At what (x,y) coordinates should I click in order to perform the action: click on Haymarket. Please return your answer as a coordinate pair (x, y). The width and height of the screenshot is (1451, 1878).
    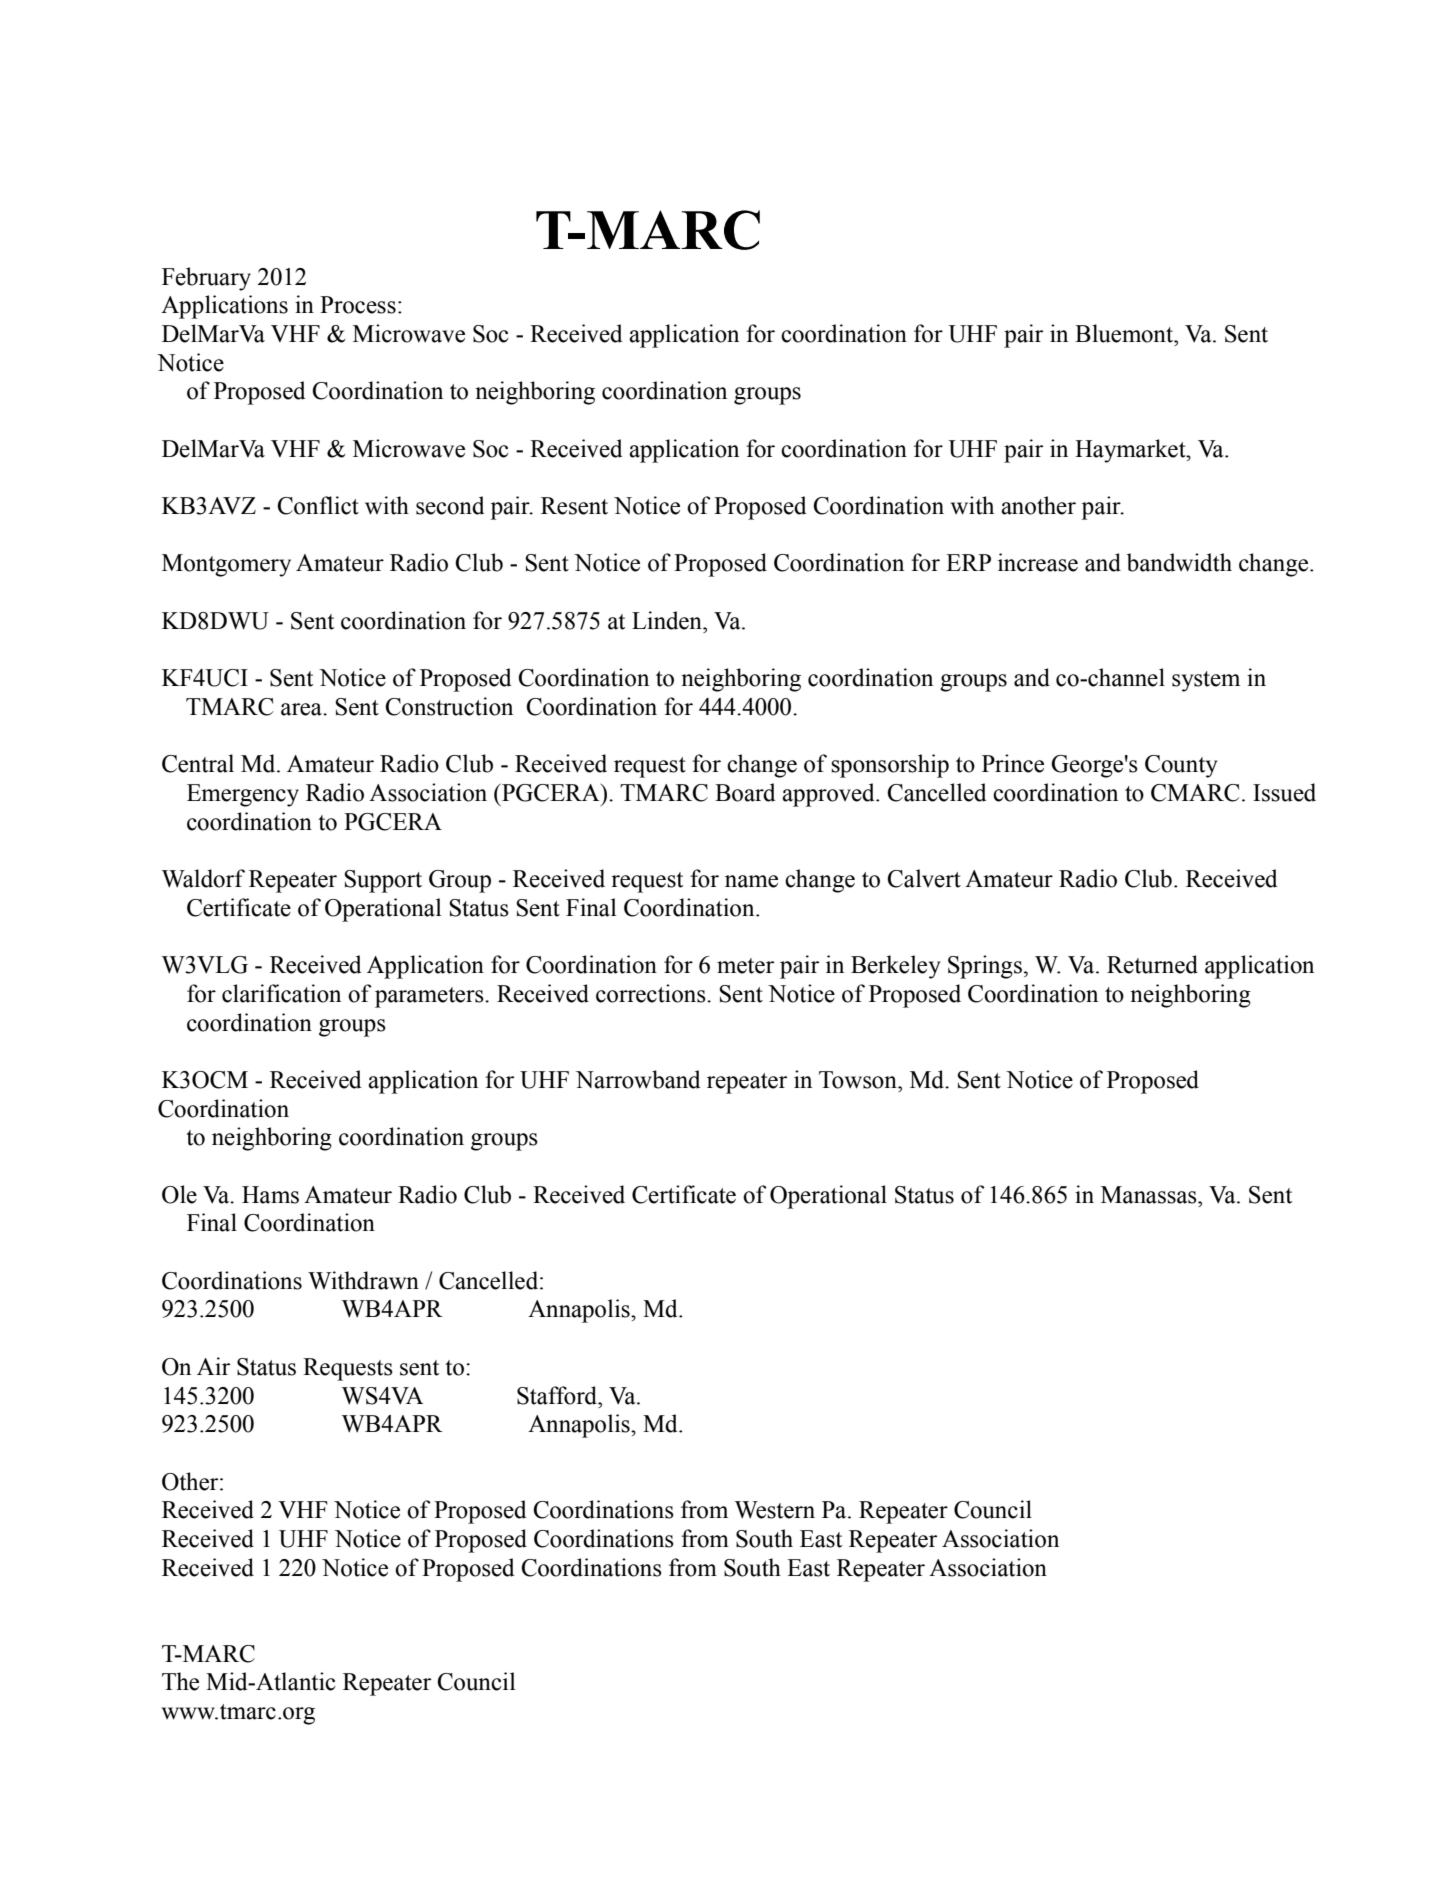
    Looking at the image, I should click on (1131, 451).
